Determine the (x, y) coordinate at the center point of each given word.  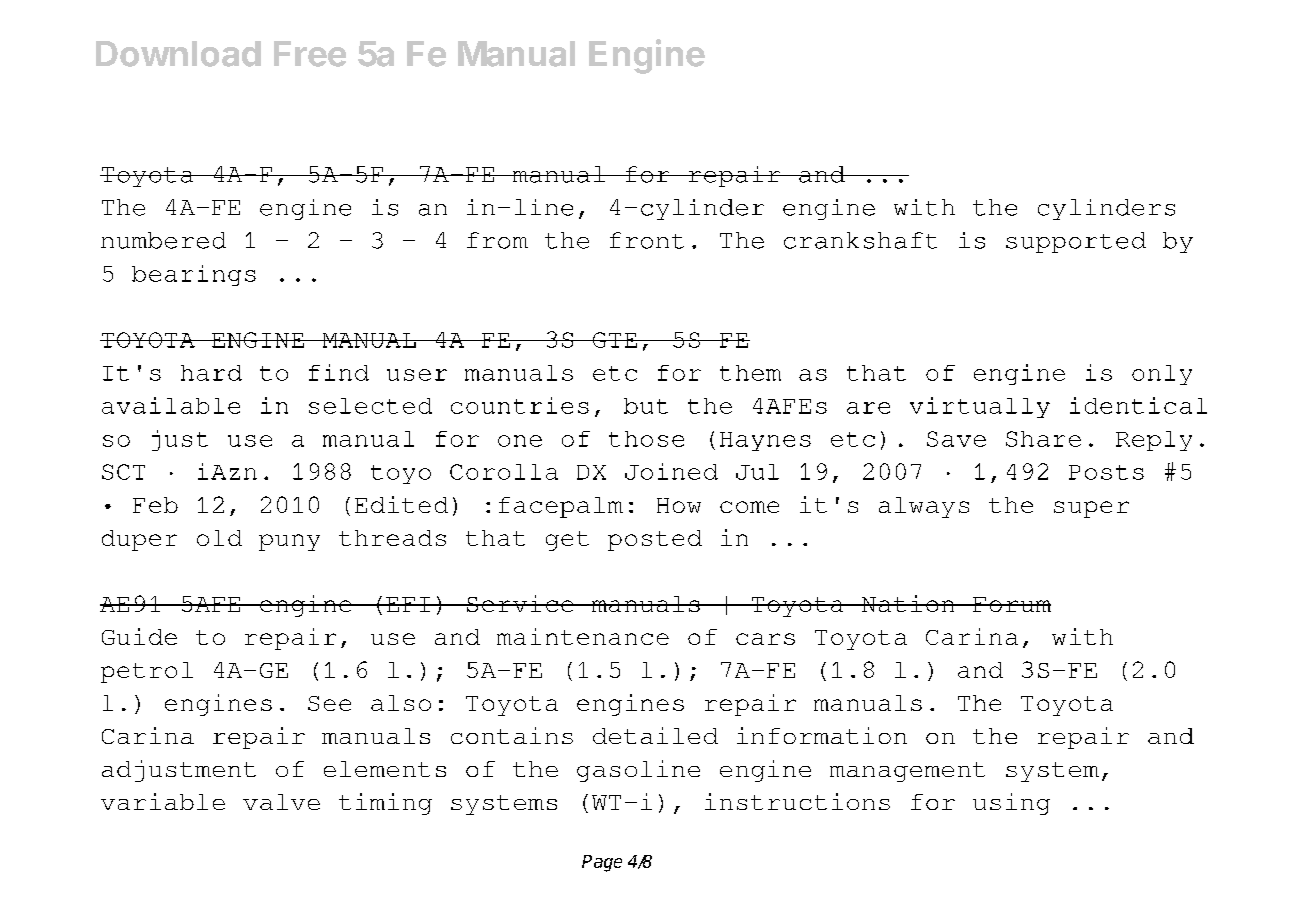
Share (1043, 439)
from (497, 240)
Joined (671, 471)
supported (1076, 242)
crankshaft (860, 240)
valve (281, 802)
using (1011, 804)
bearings (194, 275)
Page (602, 863)
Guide (139, 636)
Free (310, 54)
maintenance (583, 636)
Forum (1011, 604)
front (647, 240)
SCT (123, 472)
